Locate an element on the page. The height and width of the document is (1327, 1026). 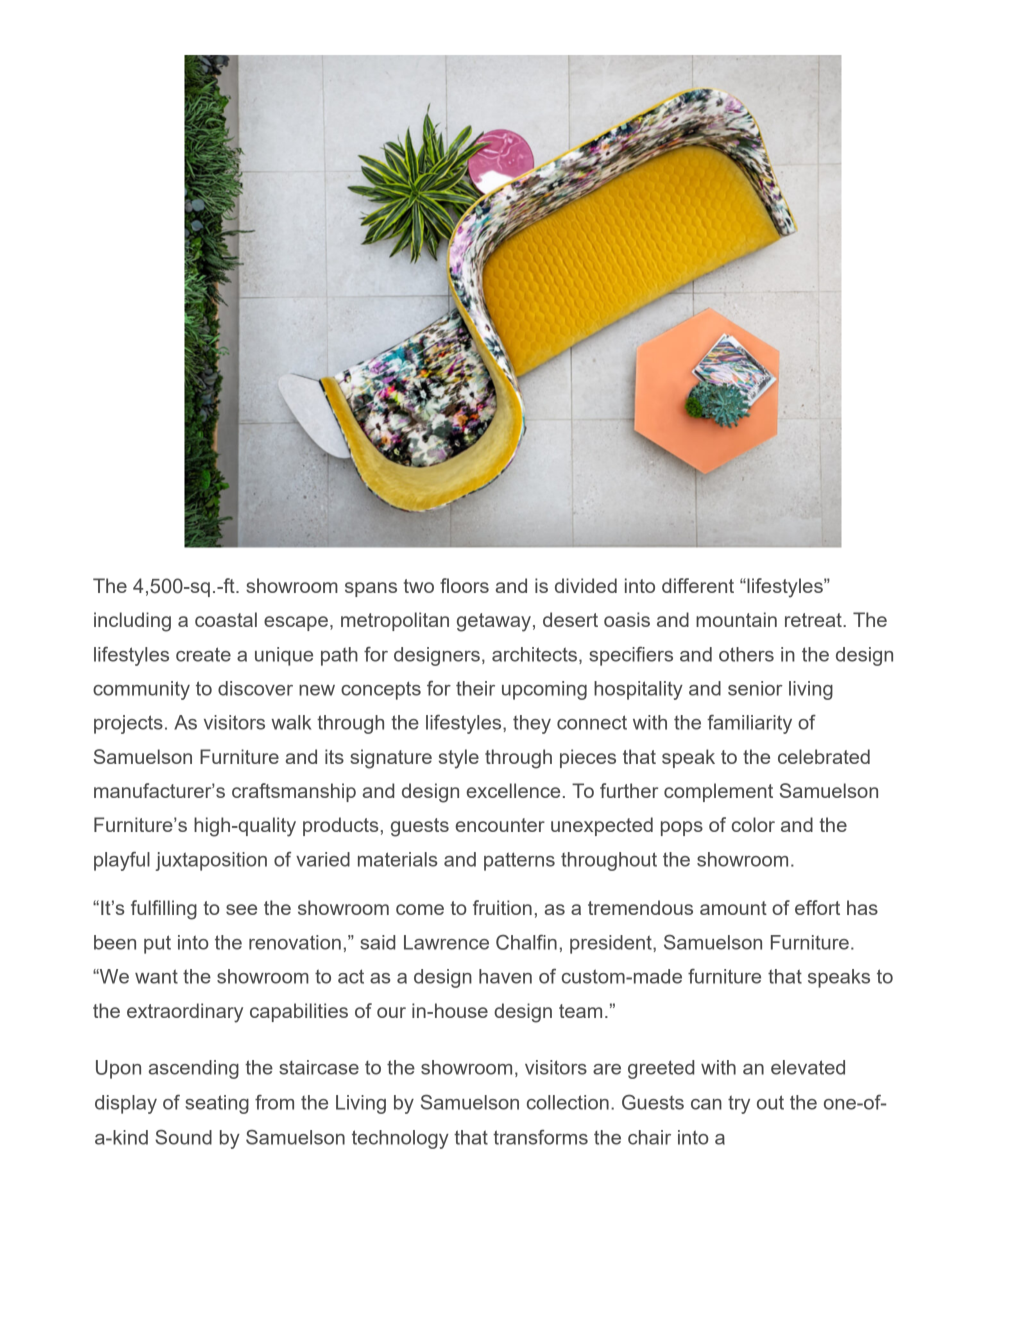
seating is located at coordinates (217, 1104).
